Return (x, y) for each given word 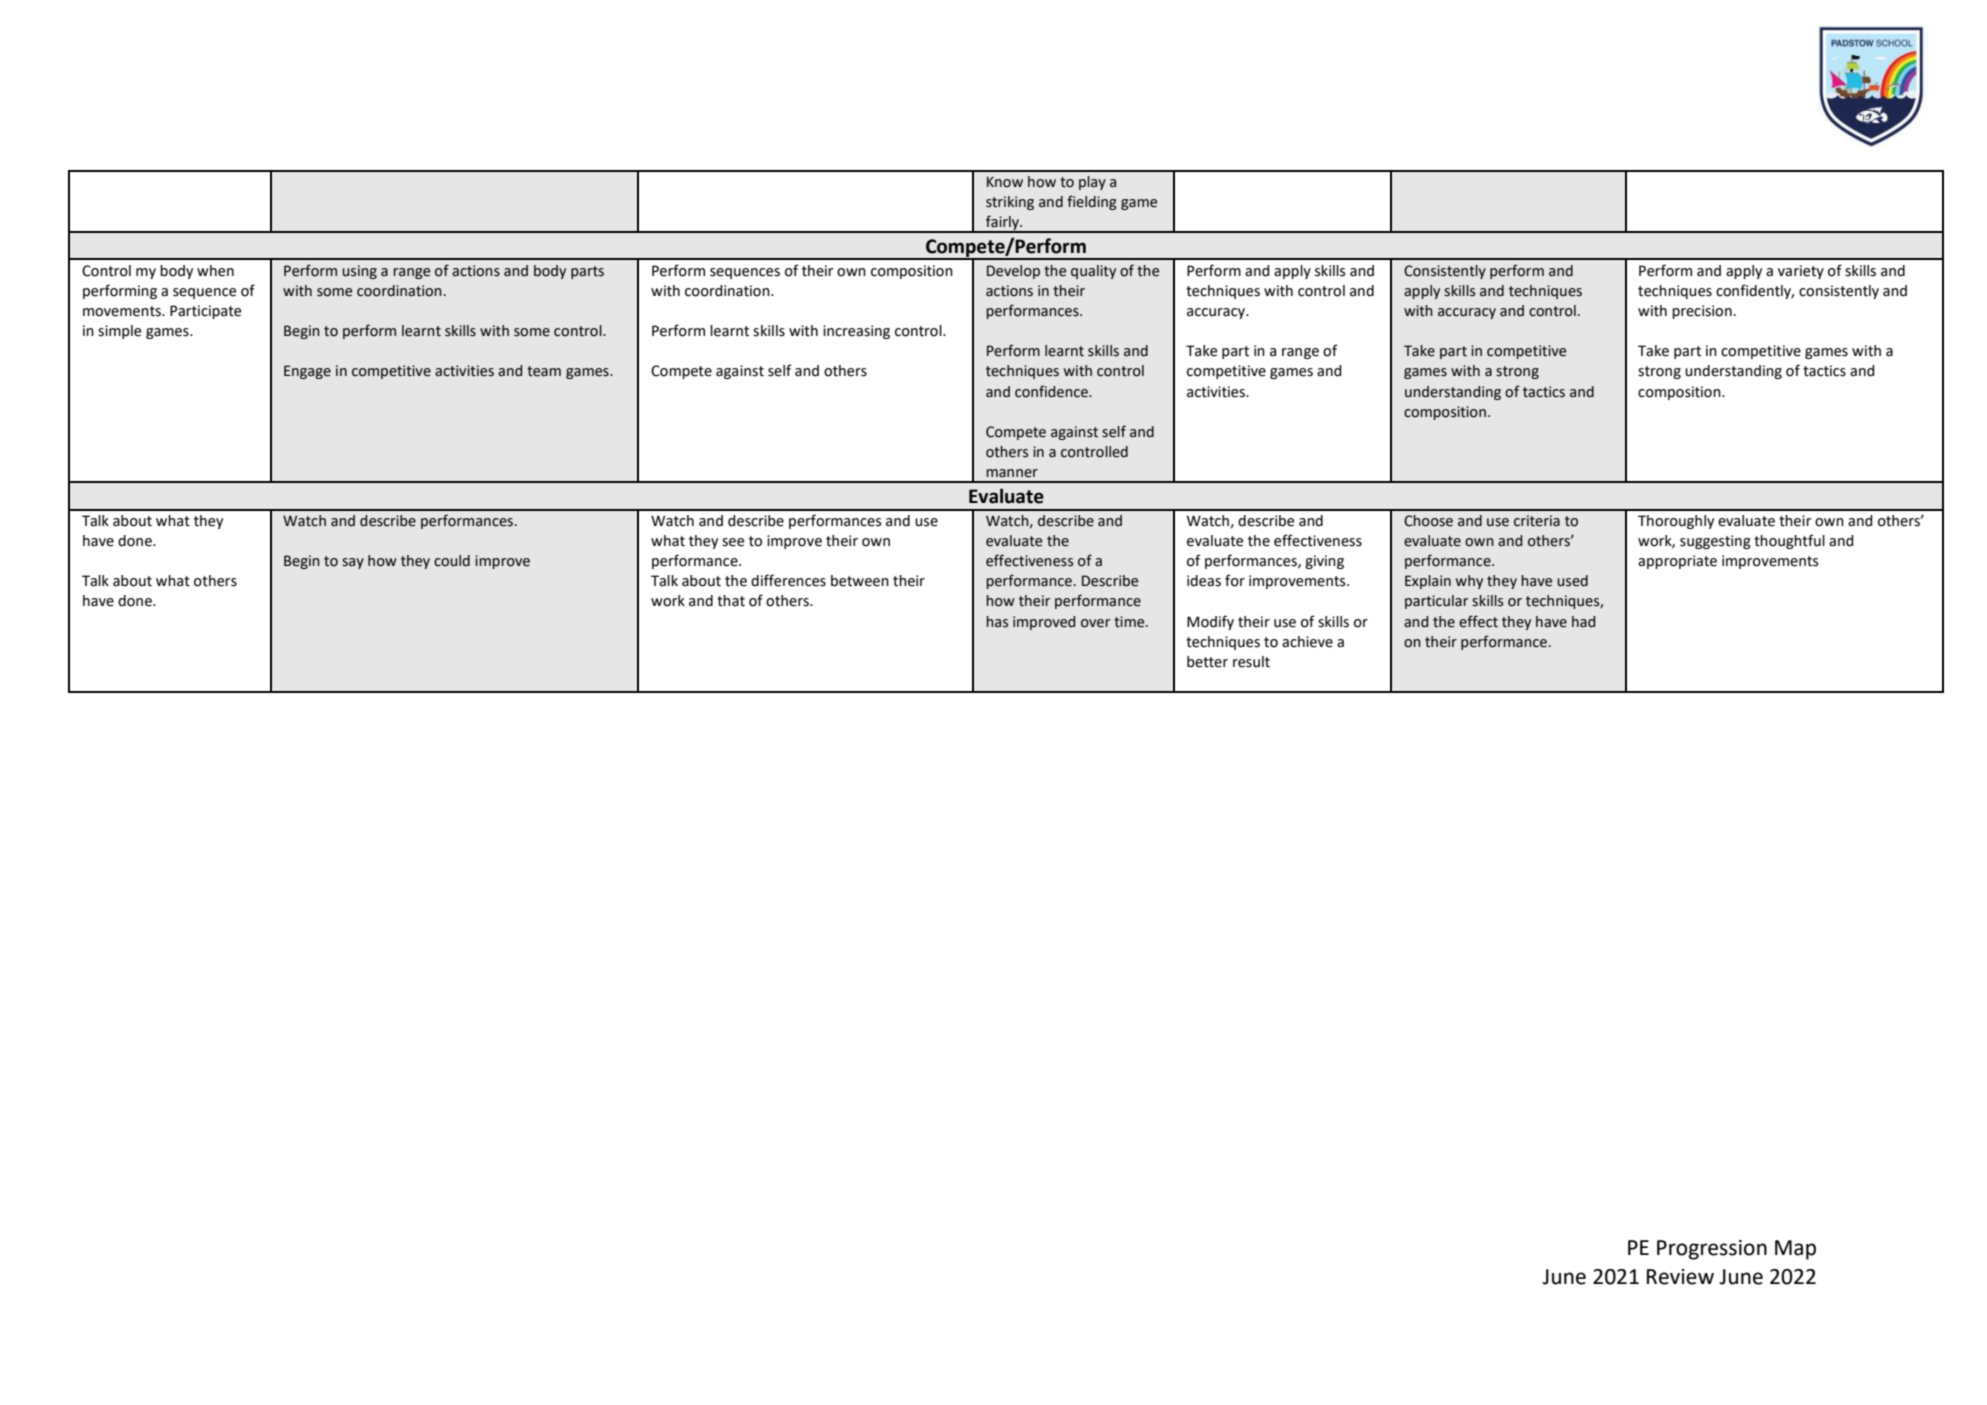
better (1207, 662)
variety (1801, 272)
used (1572, 581)
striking (1010, 203)
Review (1680, 1277)
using (359, 272)
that (731, 601)
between (860, 581)
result (1251, 662)
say (353, 563)
